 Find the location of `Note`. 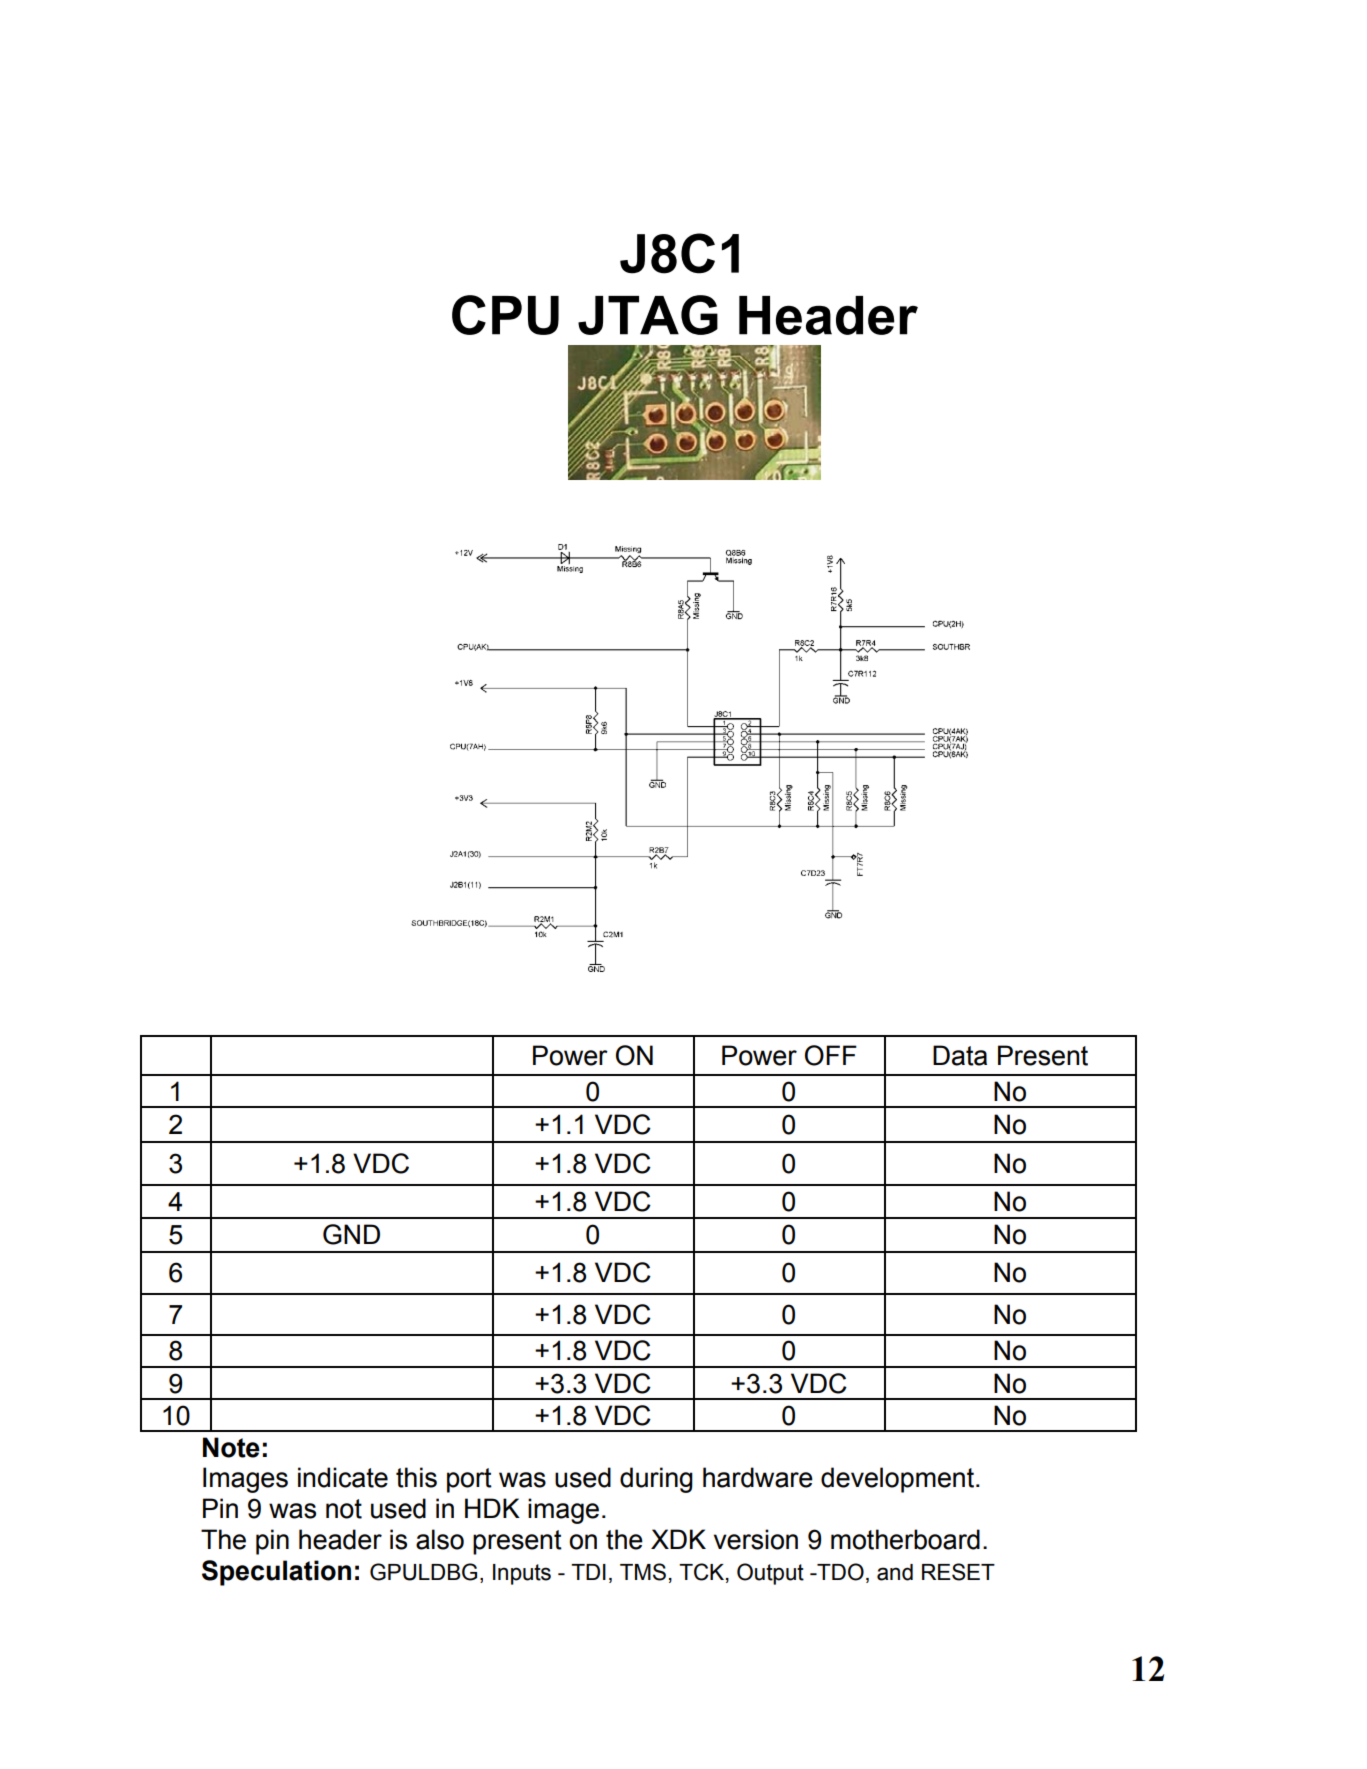

Note is located at coordinates (231, 1447).
